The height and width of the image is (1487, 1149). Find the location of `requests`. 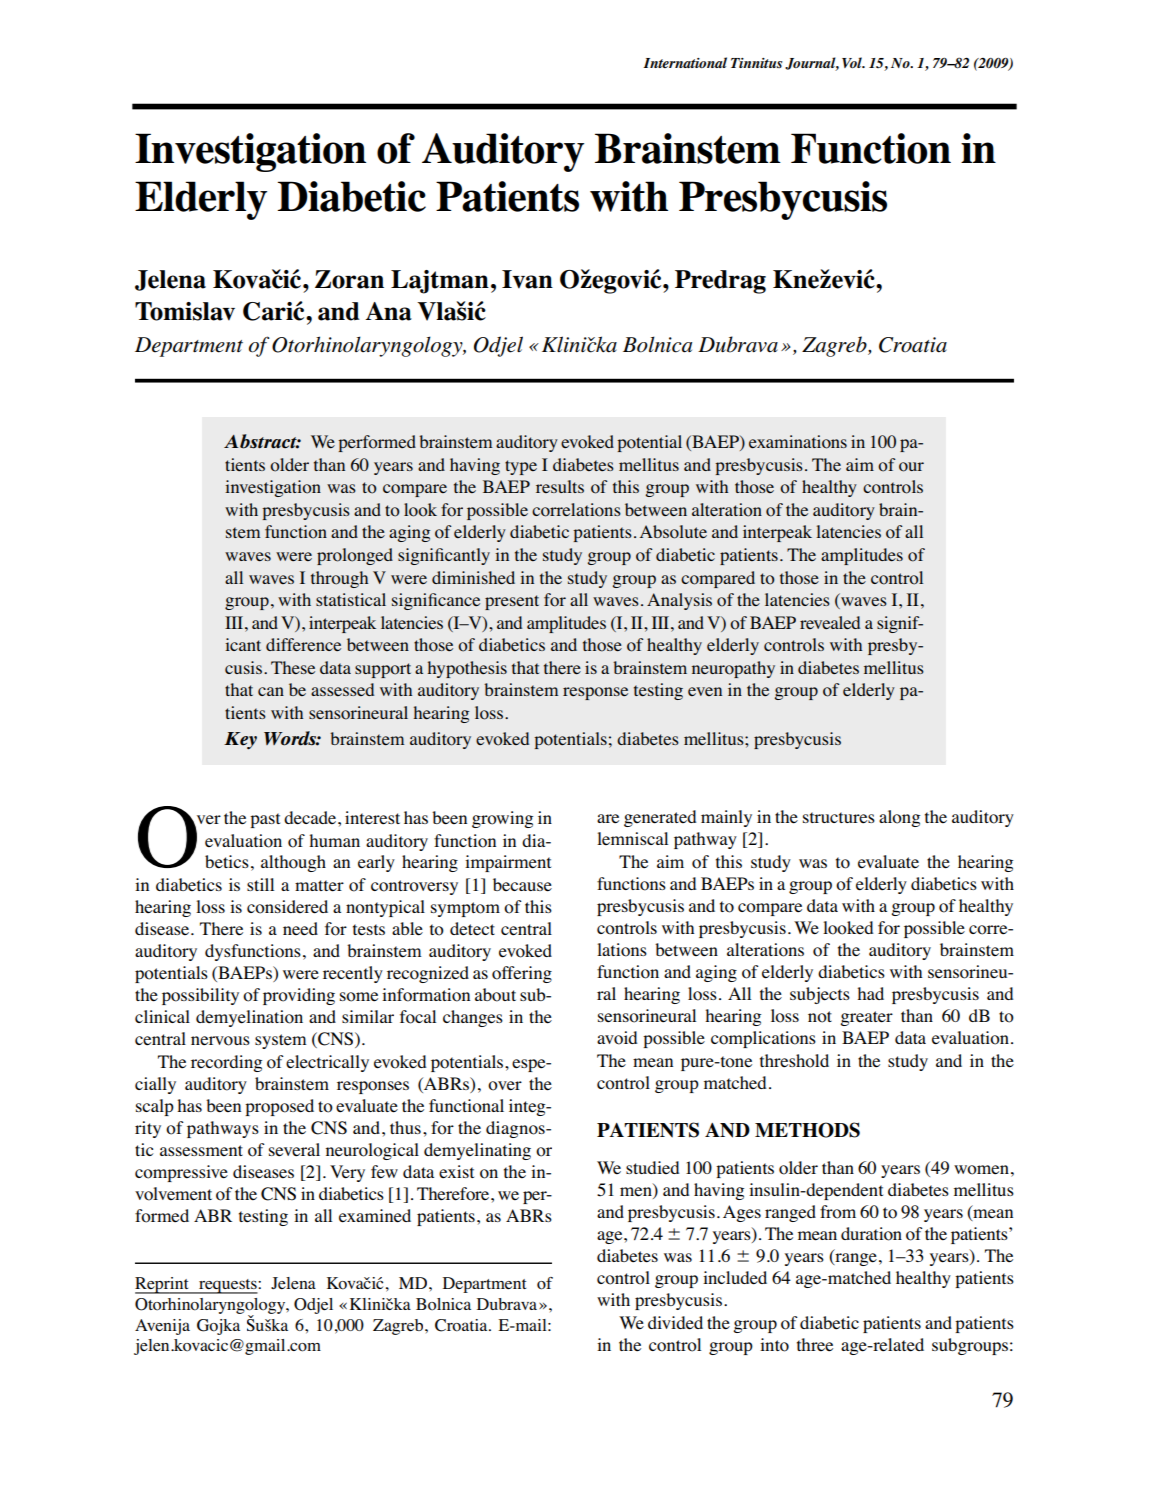

requests is located at coordinates (228, 1286).
